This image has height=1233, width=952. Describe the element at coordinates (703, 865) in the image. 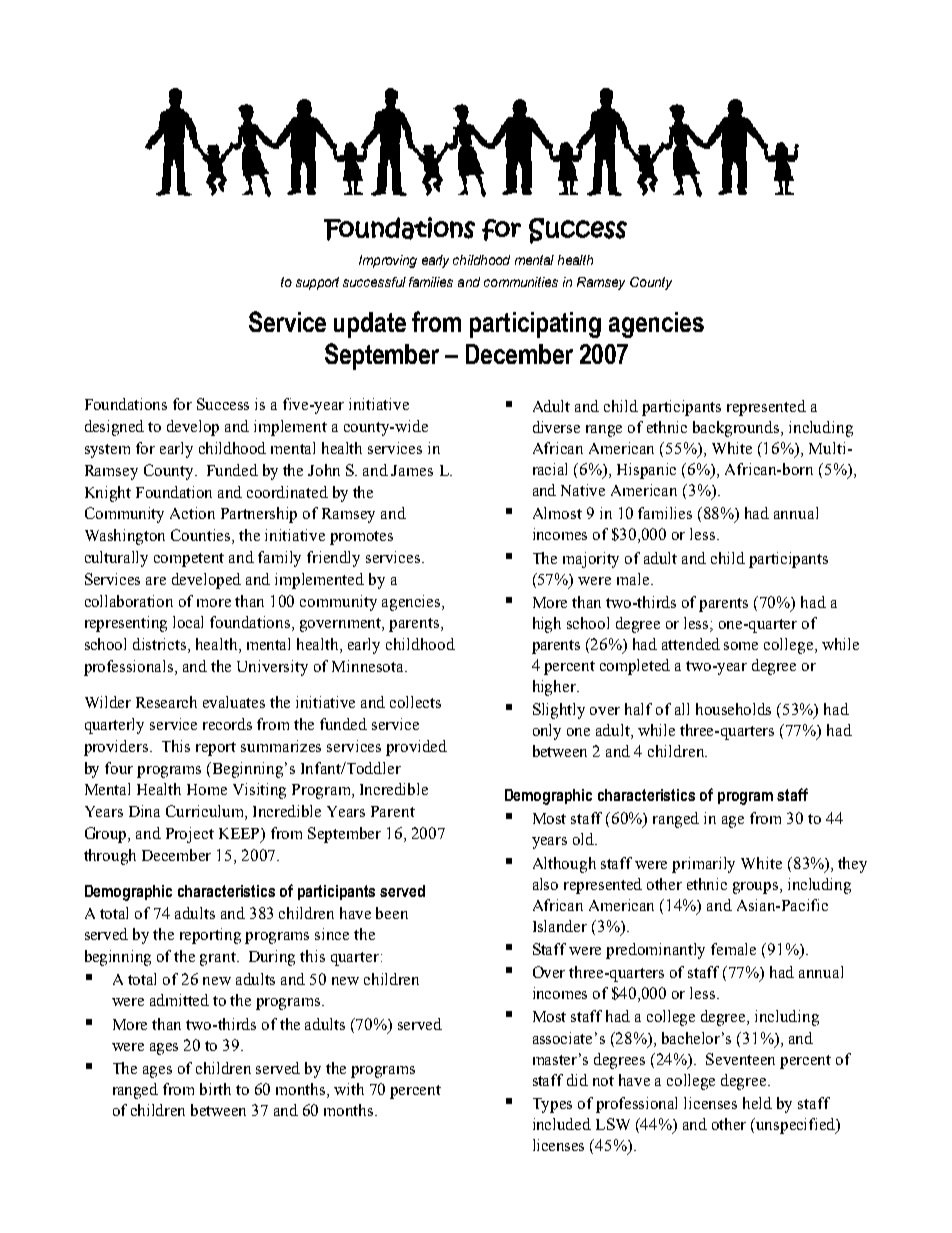

I see `primarily` at that location.
